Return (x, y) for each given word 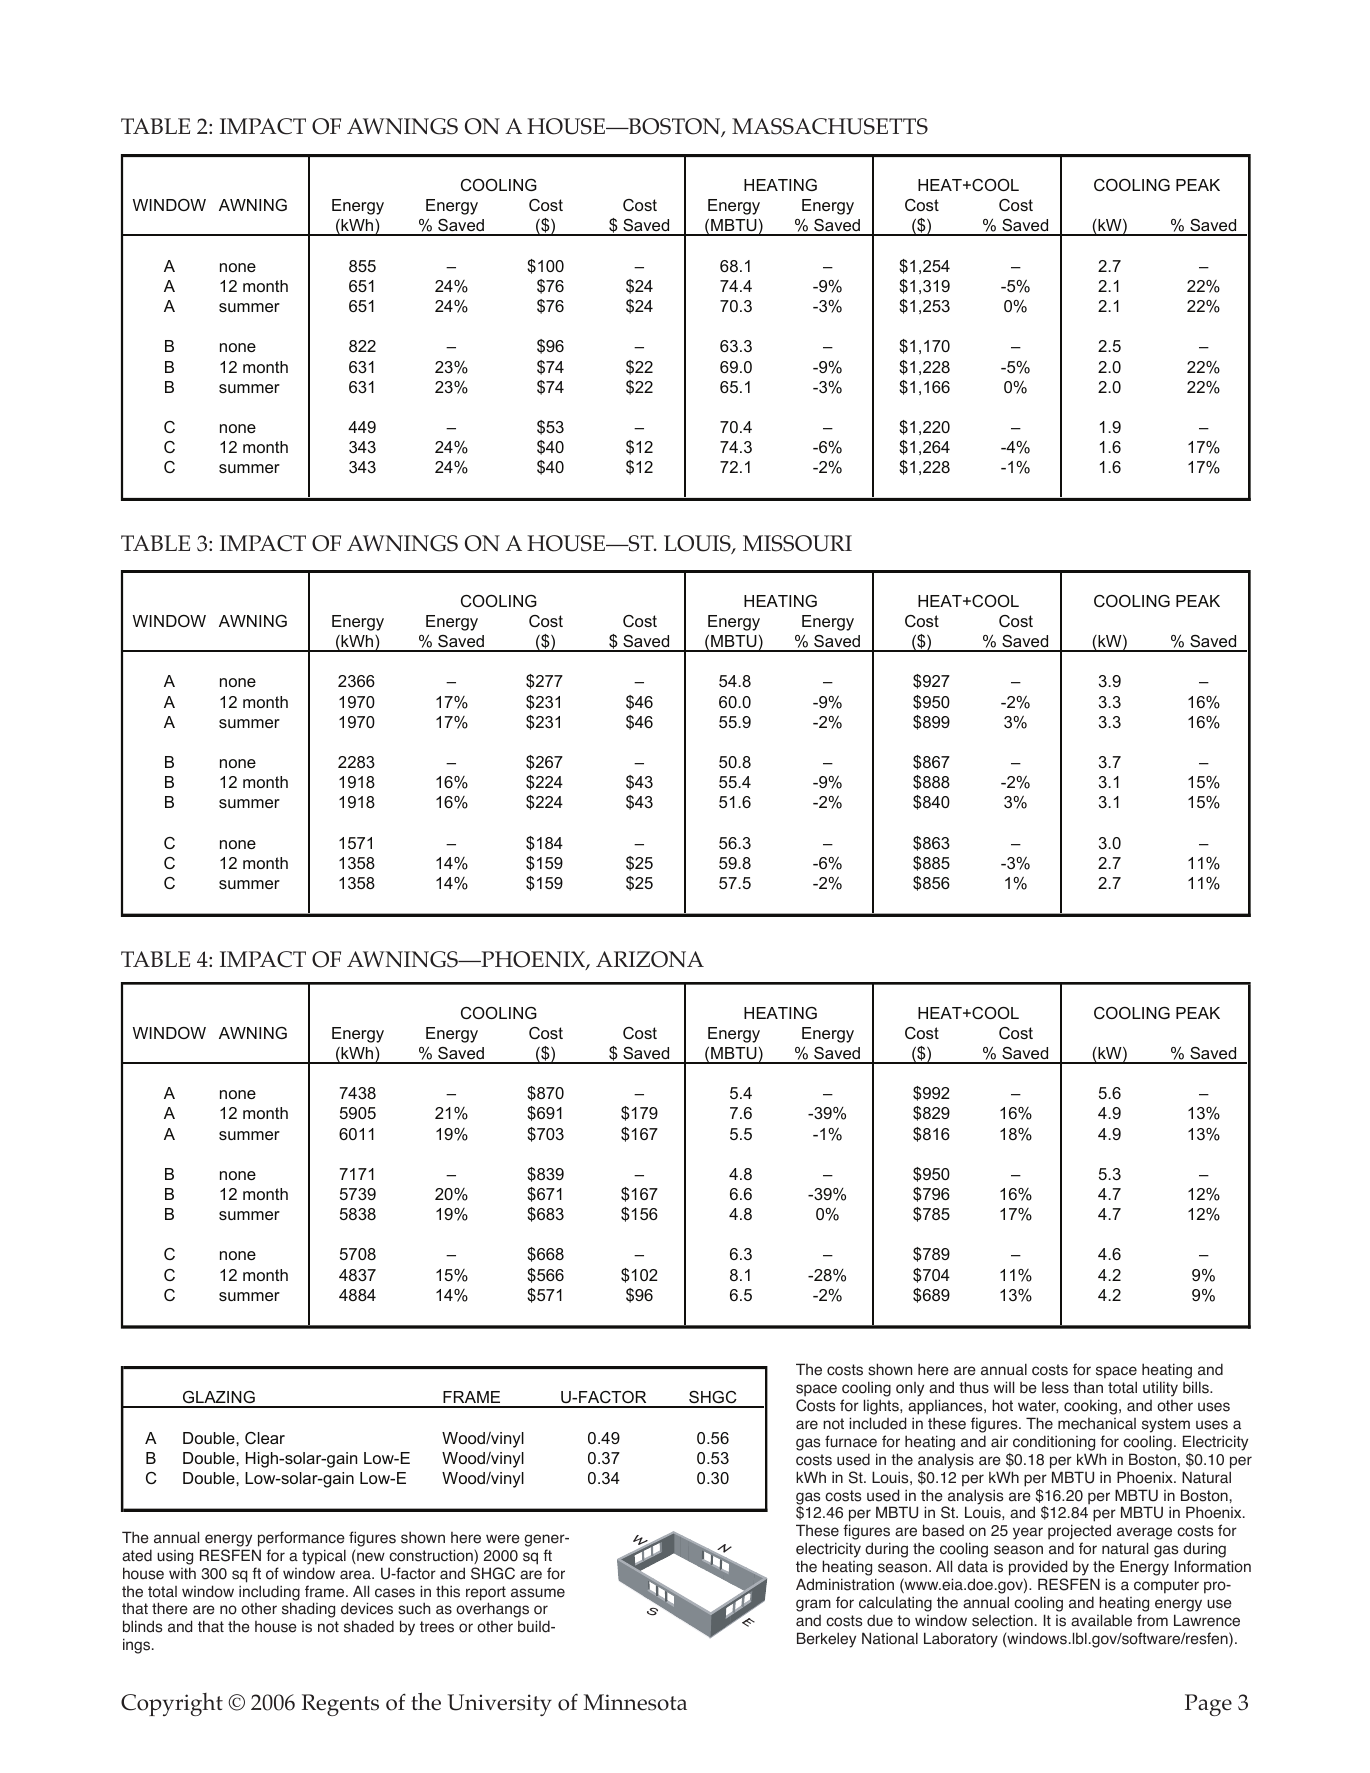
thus (974, 1387)
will (1004, 1387)
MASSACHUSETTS (830, 126)
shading (308, 1610)
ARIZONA (650, 959)
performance (301, 1539)
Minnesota (635, 1702)
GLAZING (219, 1399)
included (877, 1423)
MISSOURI (797, 543)
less (1055, 1388)
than (1088, 1387)
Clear (265, 1438)
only (910, 1389)
